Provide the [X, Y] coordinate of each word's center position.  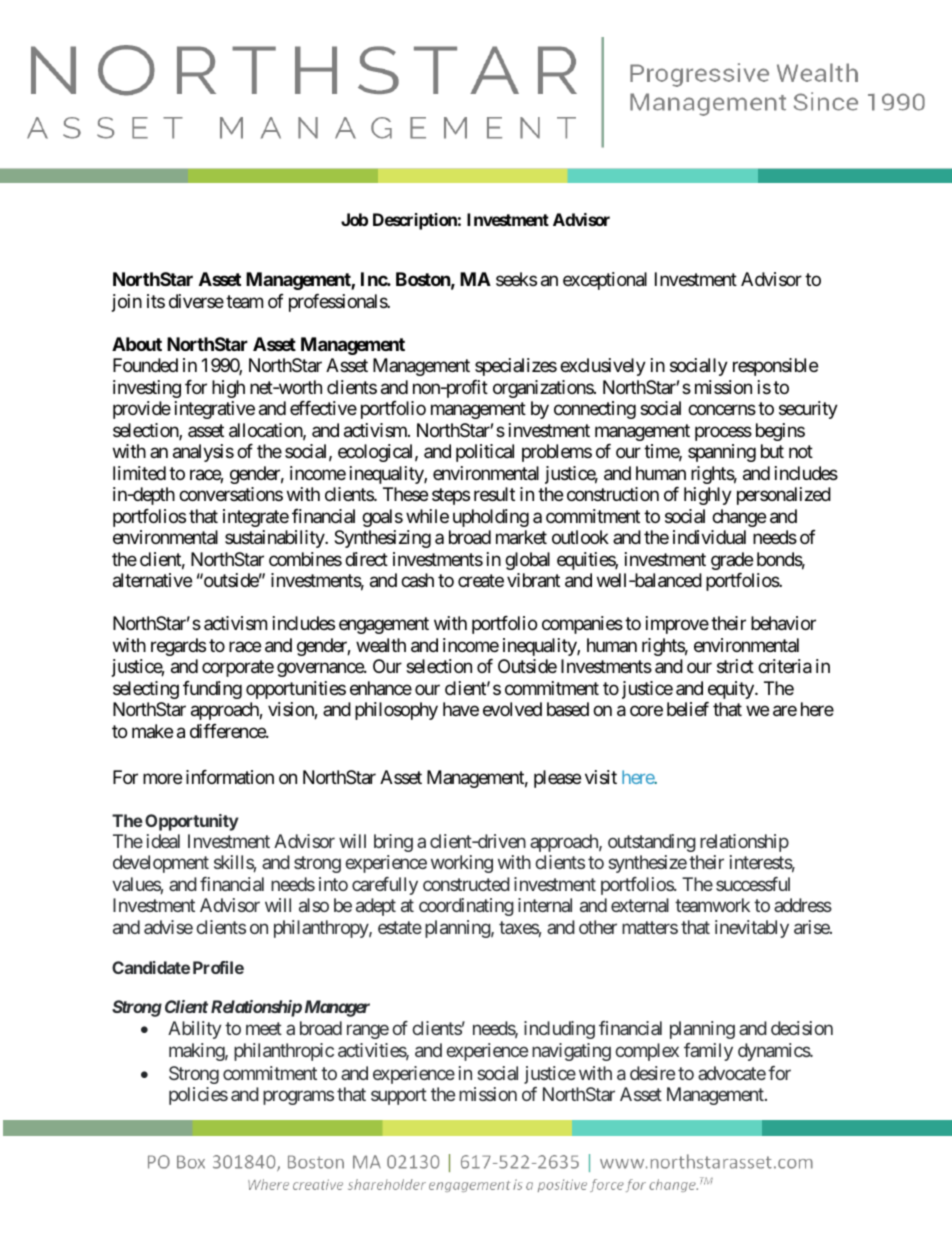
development [161, 864]
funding [212, 690]
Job [354, 219]
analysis [203, 453]
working [462, 864]
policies [198, 1096]
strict [735, 666]
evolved [512, 709]
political [485, 453]
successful [753, 884]
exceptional [605, 281]
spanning [722, 453]
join [127, 303]
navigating [571, 1052]
